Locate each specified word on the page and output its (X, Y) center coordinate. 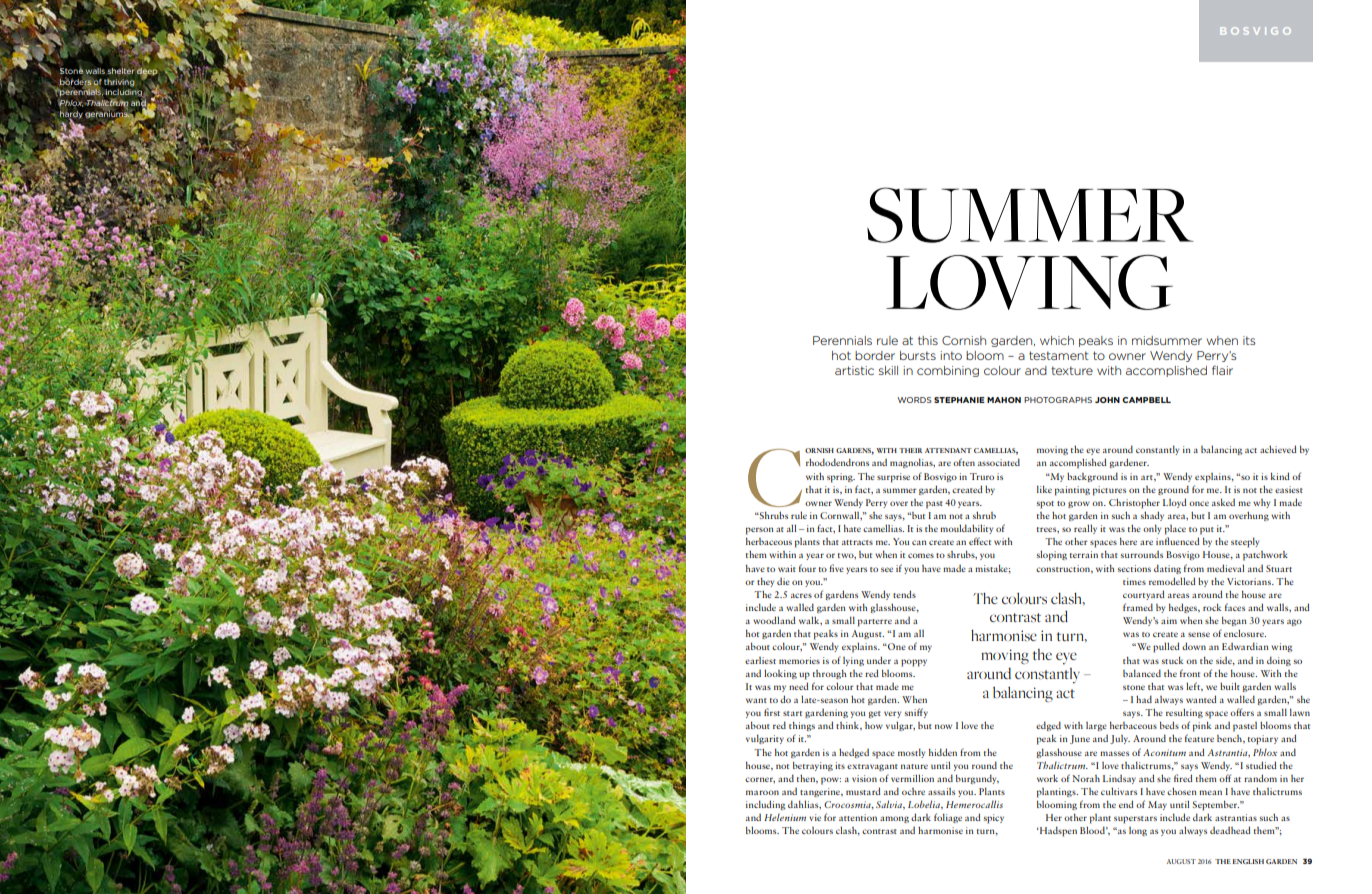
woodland (774, 620)
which (1057, 340)
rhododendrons (837, 462)
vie (815, 817)
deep (147, 73)
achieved (1278, 449)
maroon (762, 792)
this (928, 340)
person (760, 531)
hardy (71, 115)
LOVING (1029, 282)
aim (1169, 620)
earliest (760, 660)
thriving (119, 83)
